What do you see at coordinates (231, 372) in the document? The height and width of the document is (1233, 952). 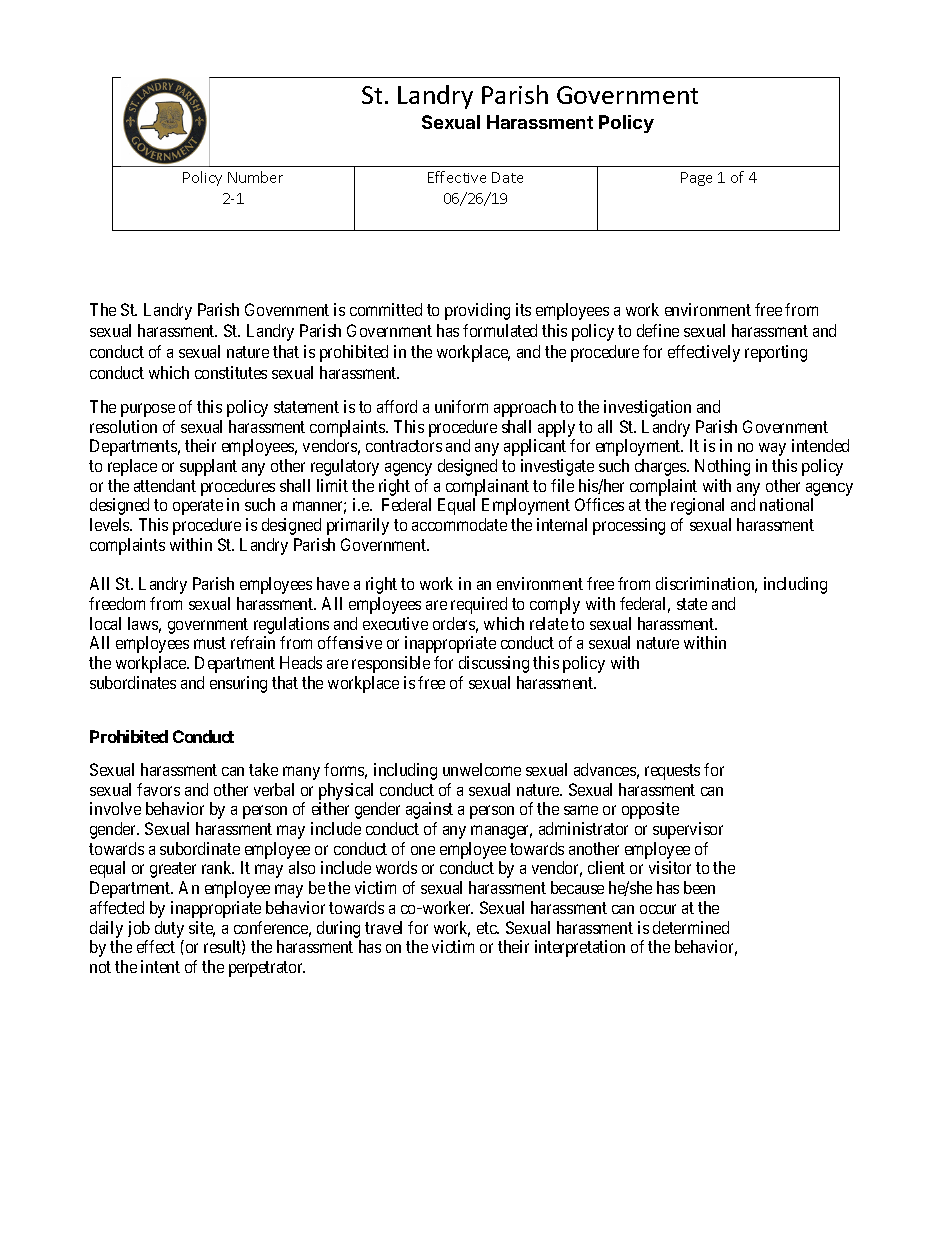 I see `constitutes` at bounding box center [231, 372].
